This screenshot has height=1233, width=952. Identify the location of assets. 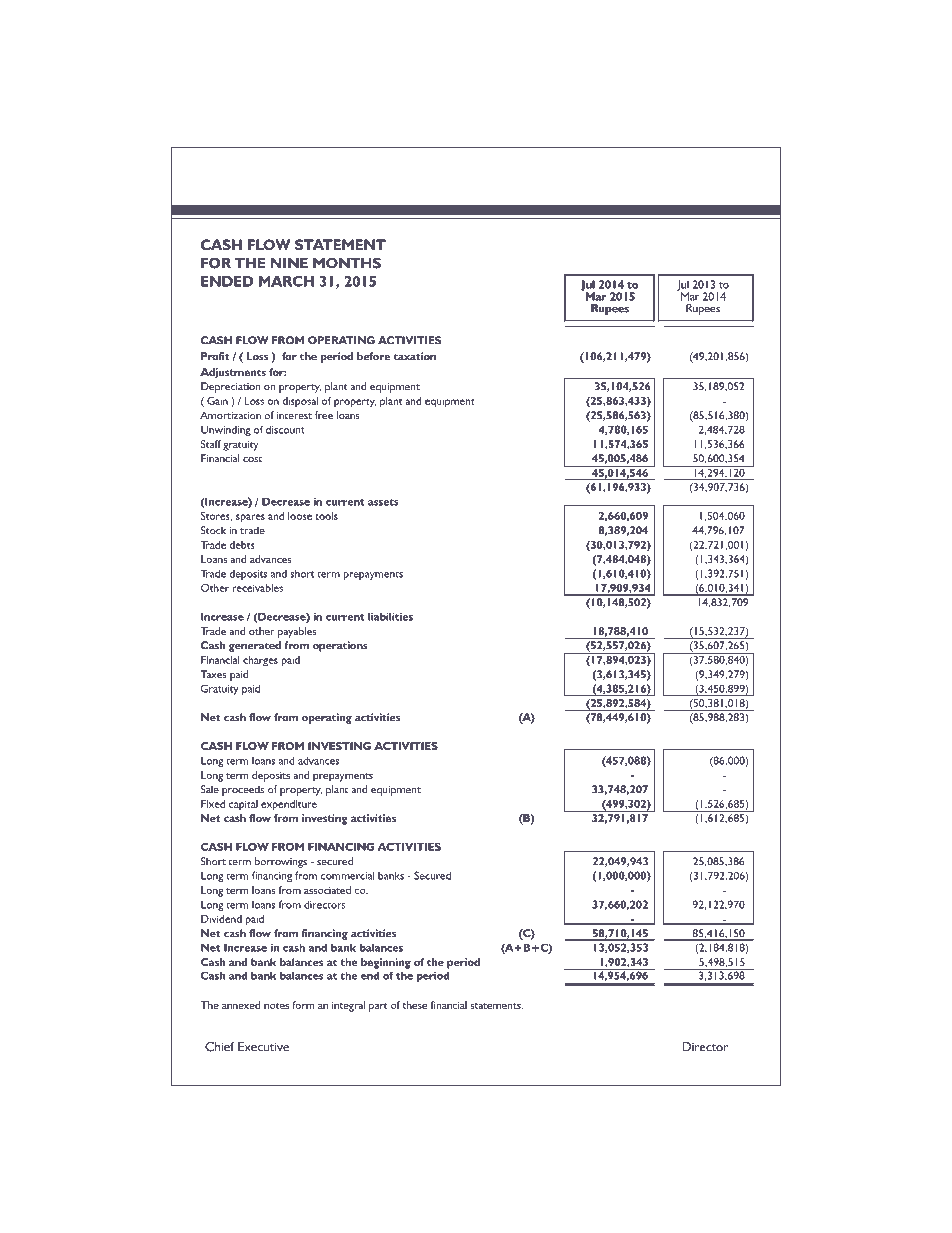
(383, 502).
